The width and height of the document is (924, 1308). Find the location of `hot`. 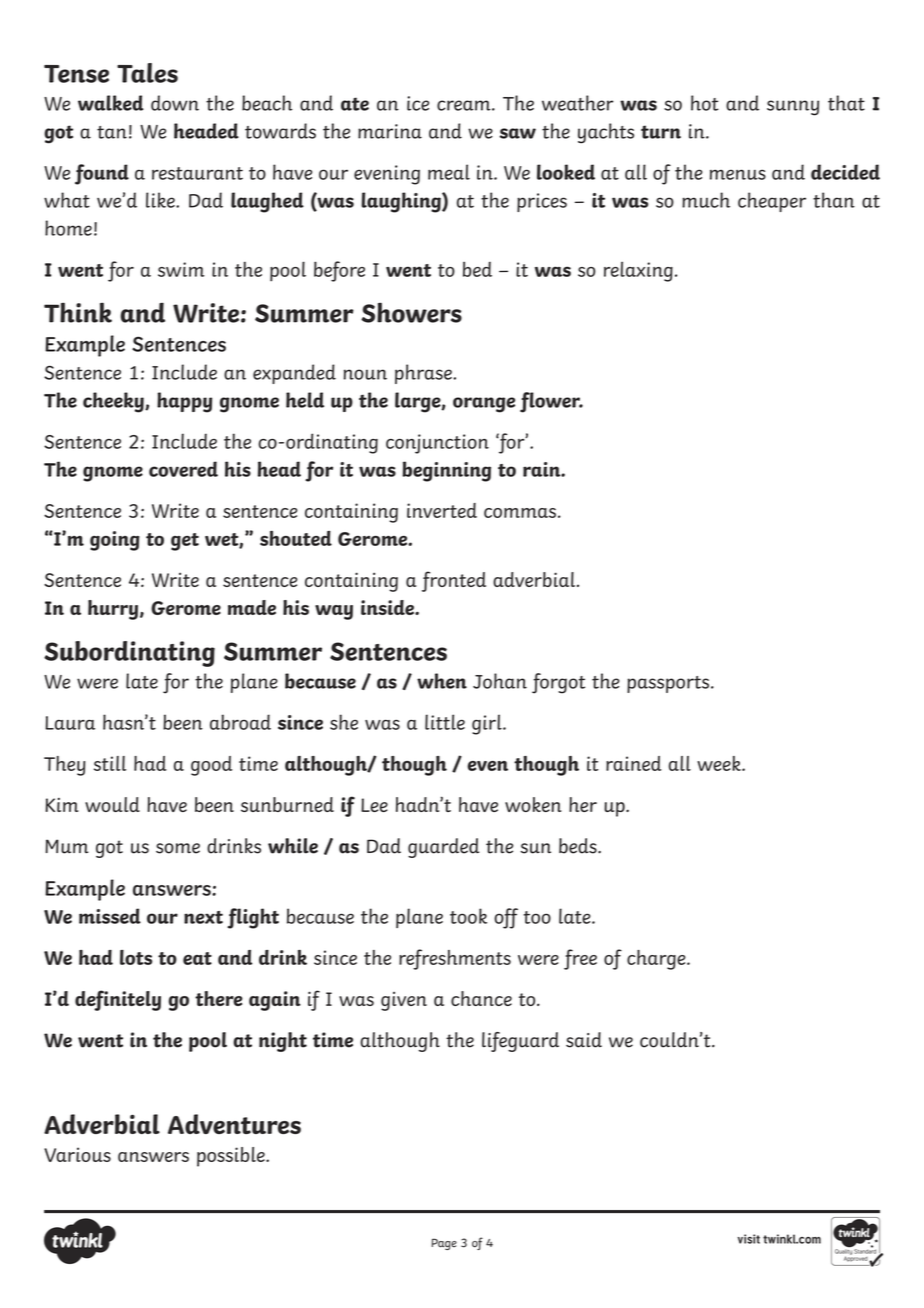

hot is located at coordinates (705, 103).
